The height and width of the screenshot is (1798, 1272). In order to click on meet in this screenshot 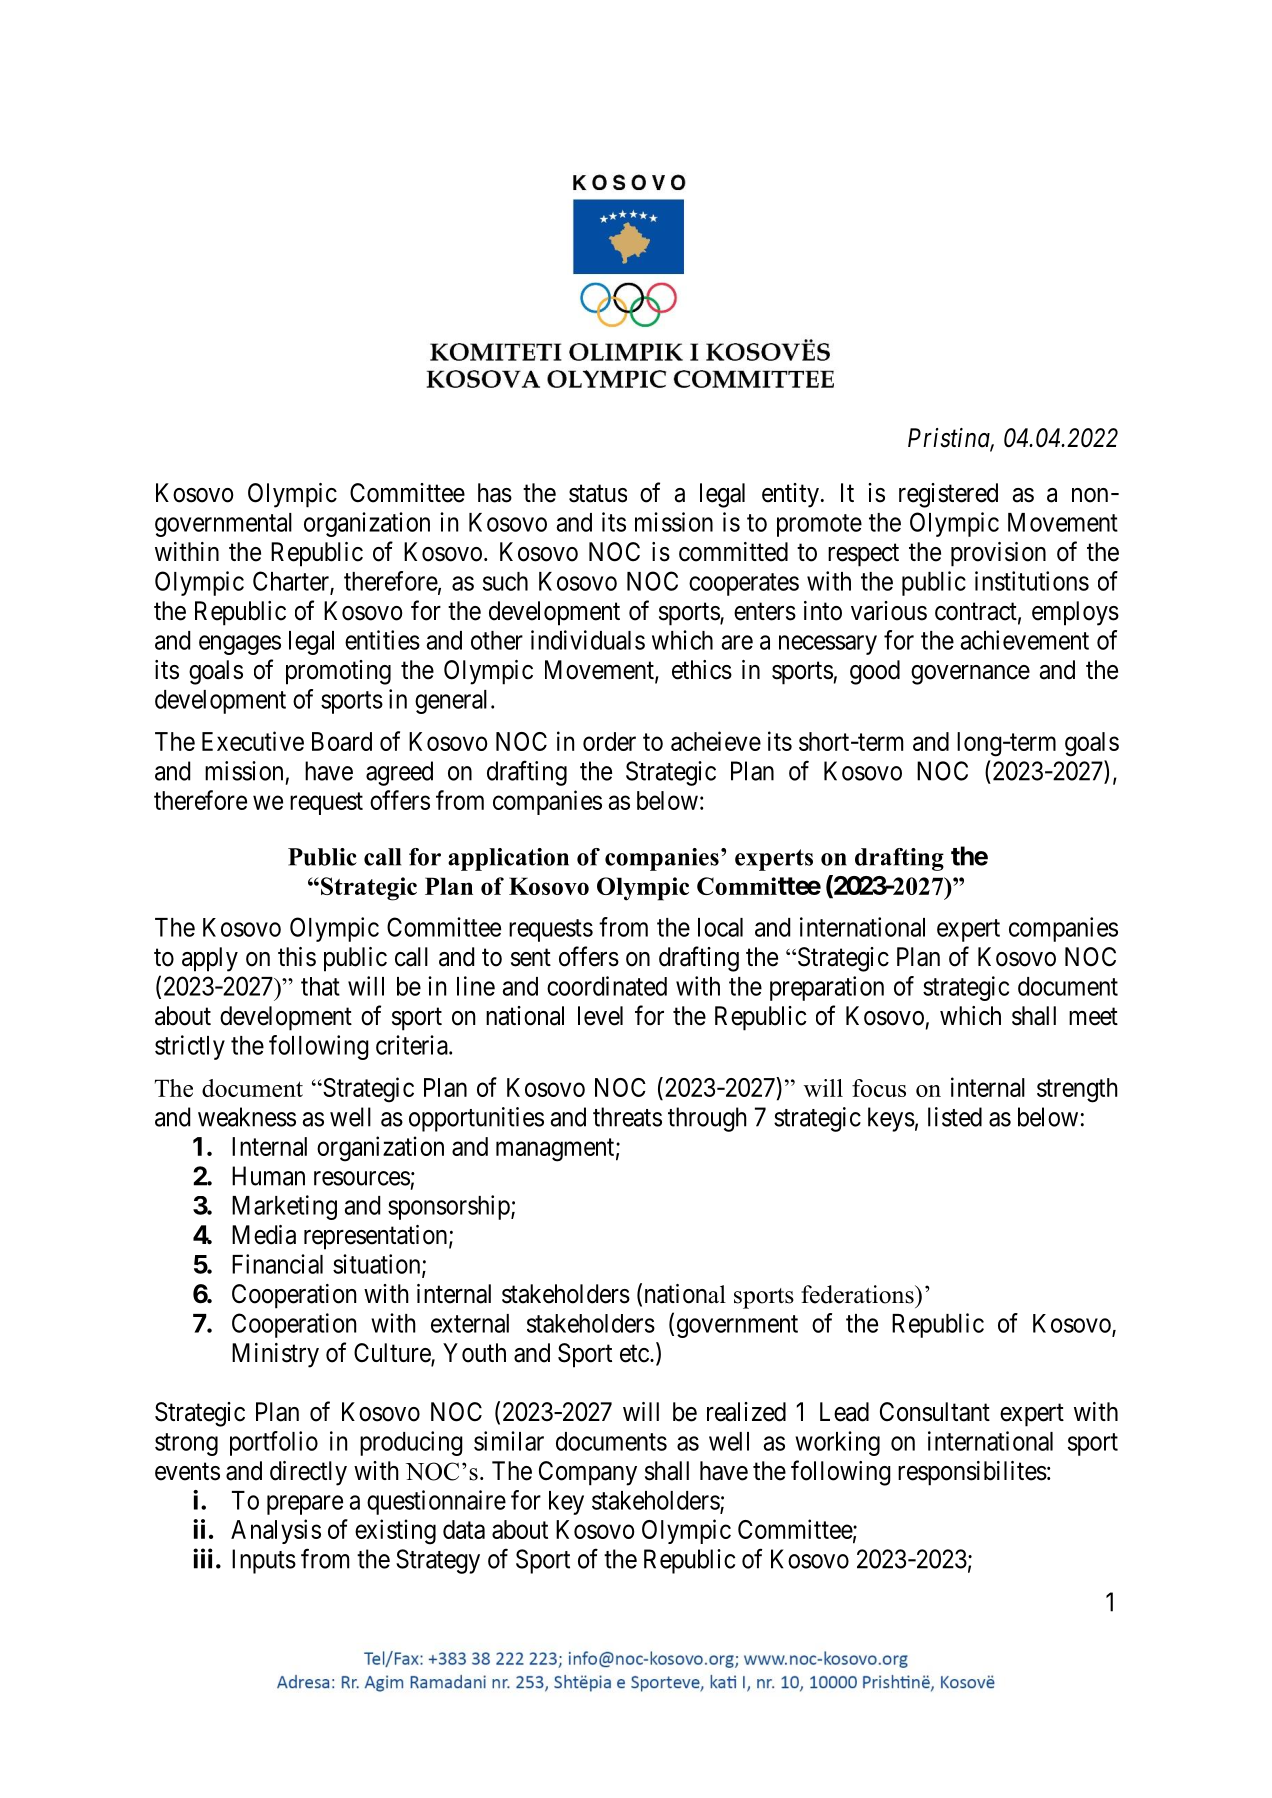, I will do `click(1093, 1017)`.
